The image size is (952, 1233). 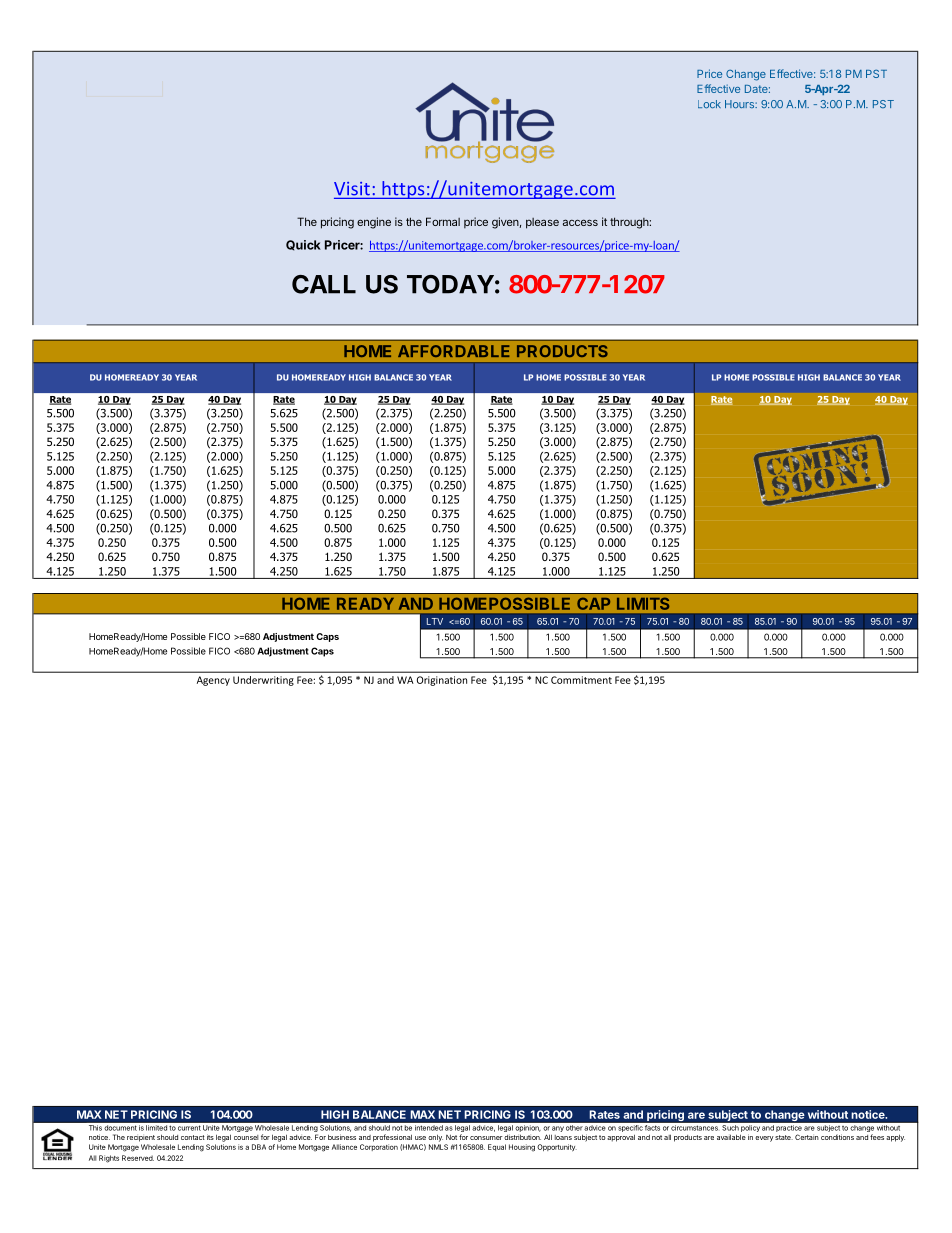 I want to click on AFFORDABLE, so click(x=454, y=351).
